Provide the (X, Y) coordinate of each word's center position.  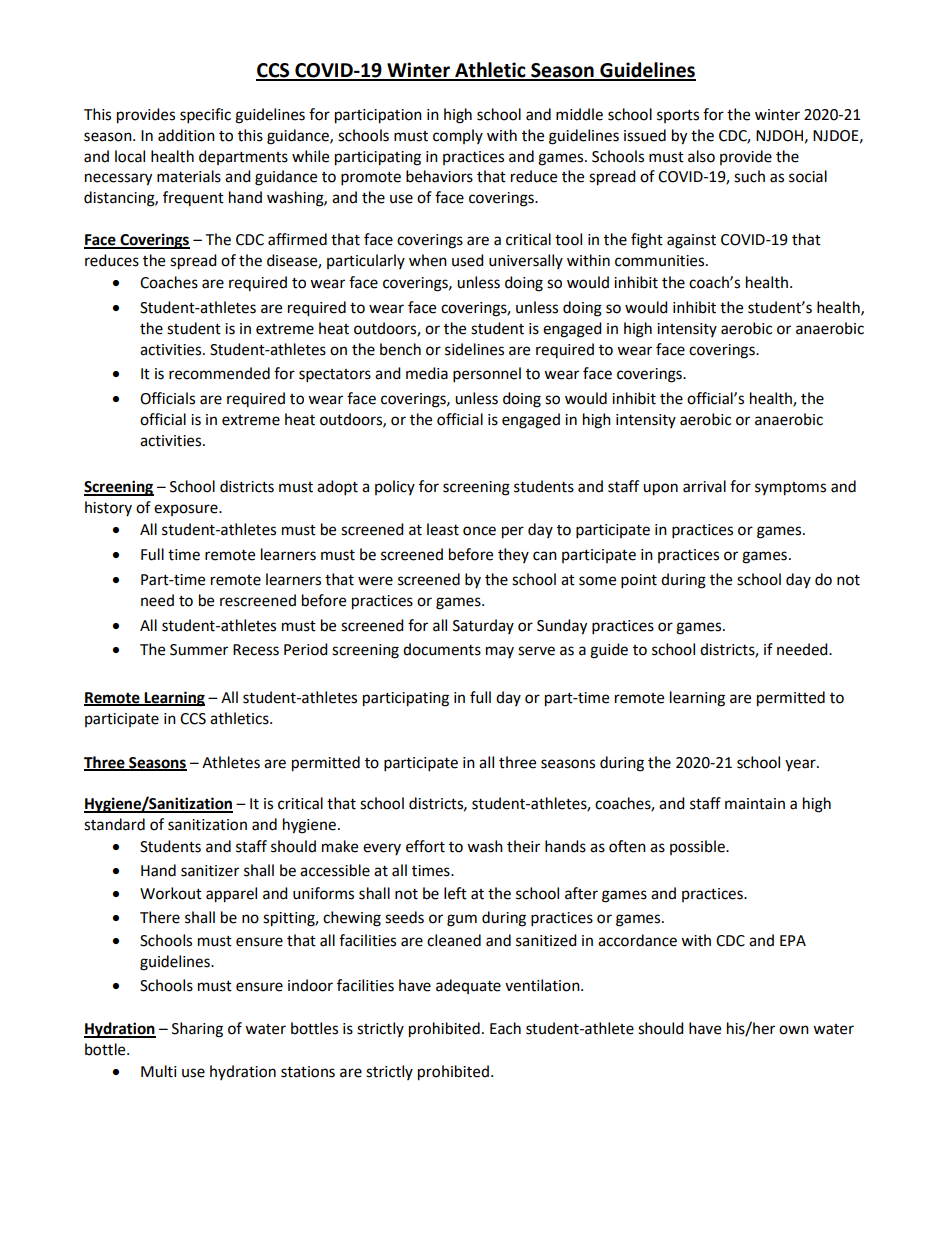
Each (505, 1028)
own (794, 1030)
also (701, 156)
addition (186, 135)
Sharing (197, 1030)
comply (458, 136)
